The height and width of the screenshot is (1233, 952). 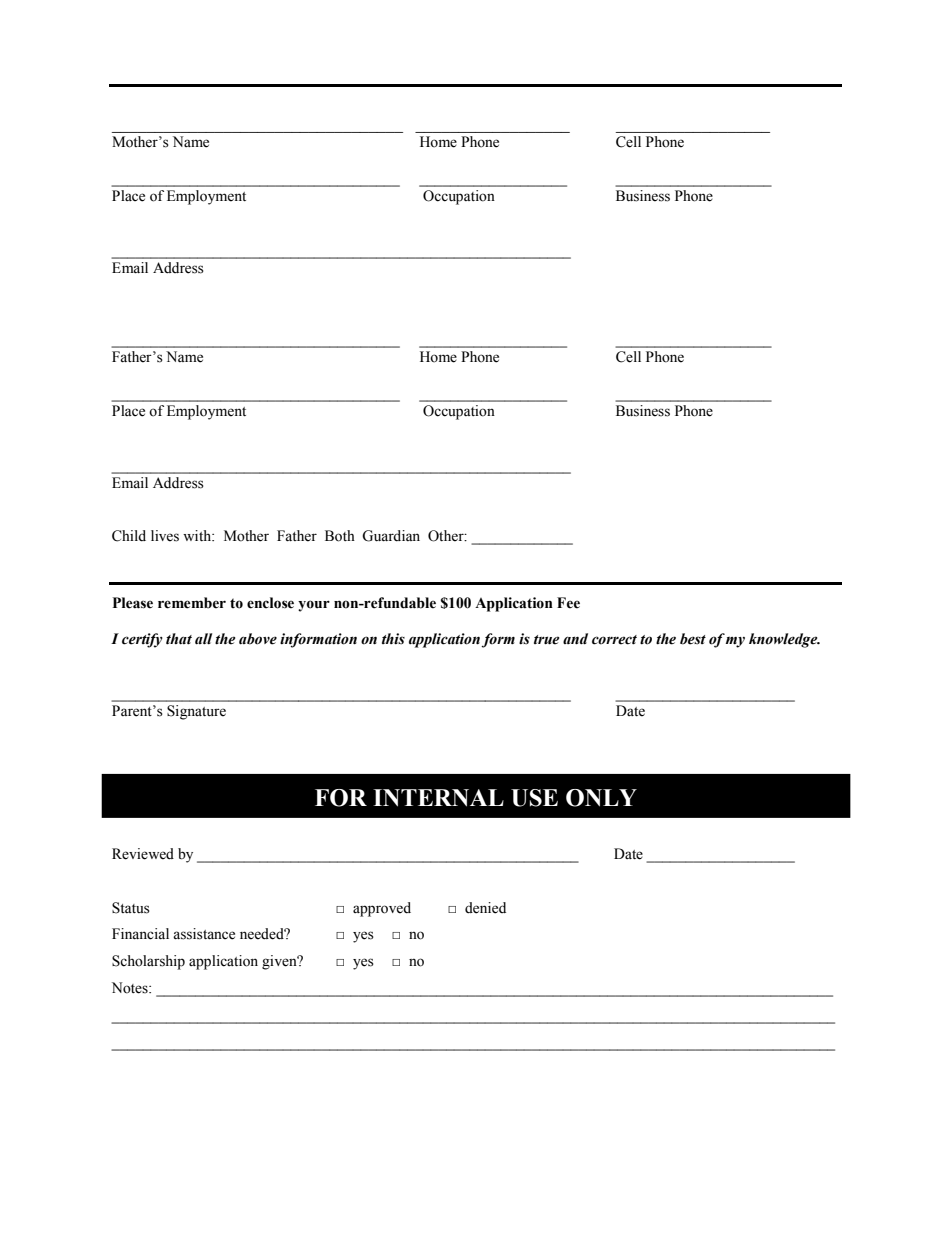 I want to click on this, so click(x=393, y=639).
